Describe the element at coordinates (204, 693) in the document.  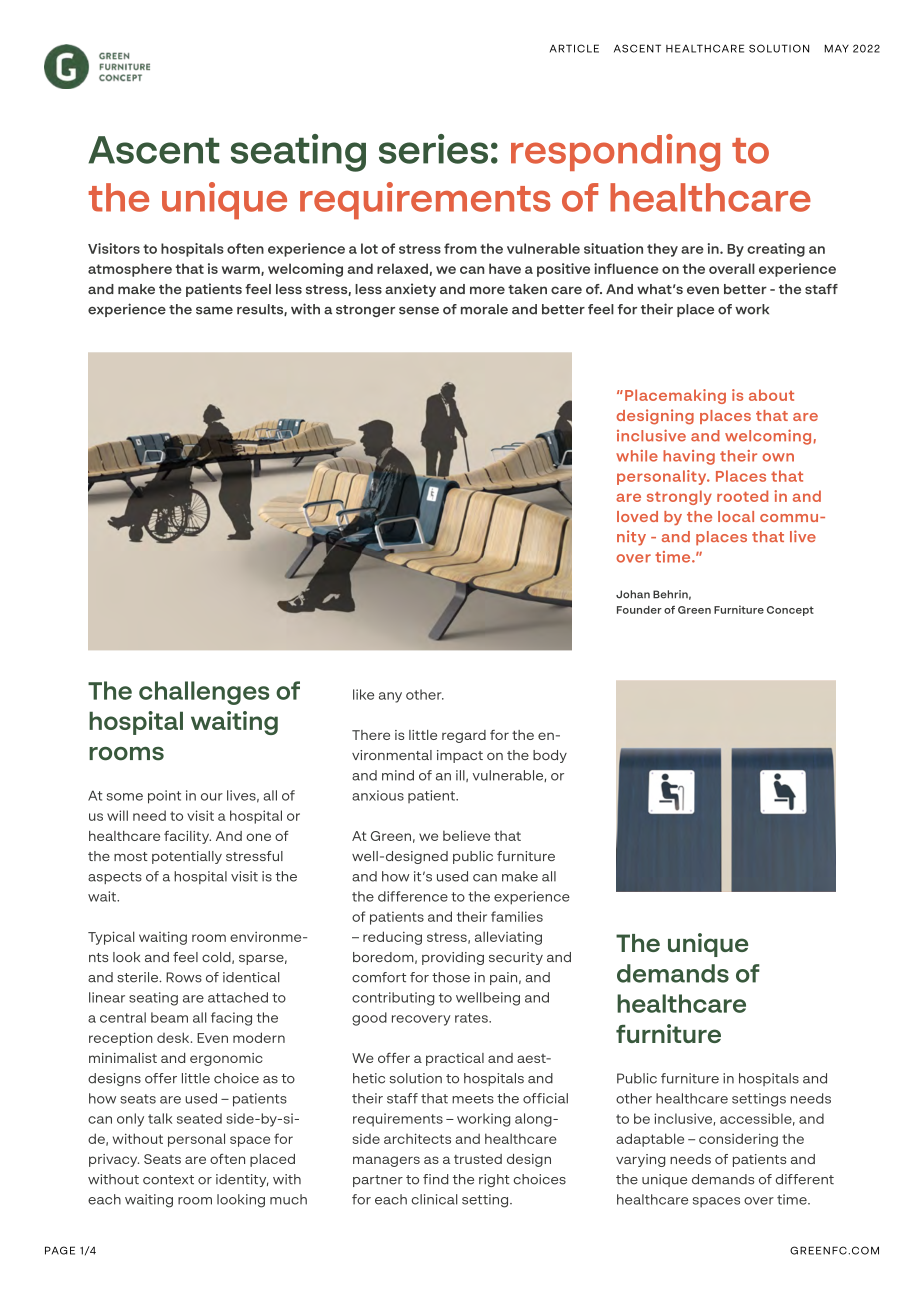
I see `challenges` at that location.
